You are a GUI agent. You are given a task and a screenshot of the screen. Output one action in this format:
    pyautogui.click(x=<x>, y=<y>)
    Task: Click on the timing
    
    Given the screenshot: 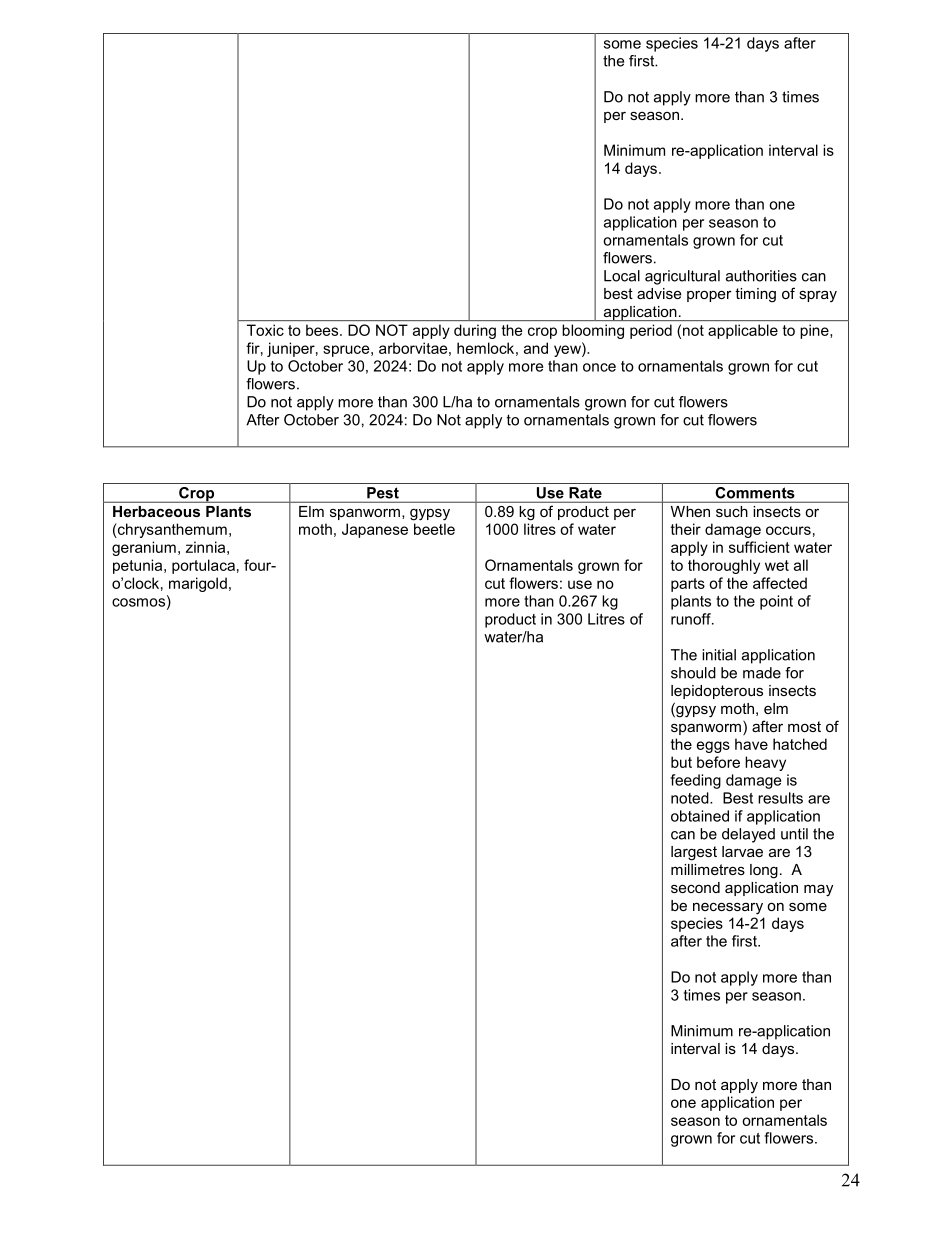 What is the action you would take?
    pyautogui.click(x=755, y=295)
